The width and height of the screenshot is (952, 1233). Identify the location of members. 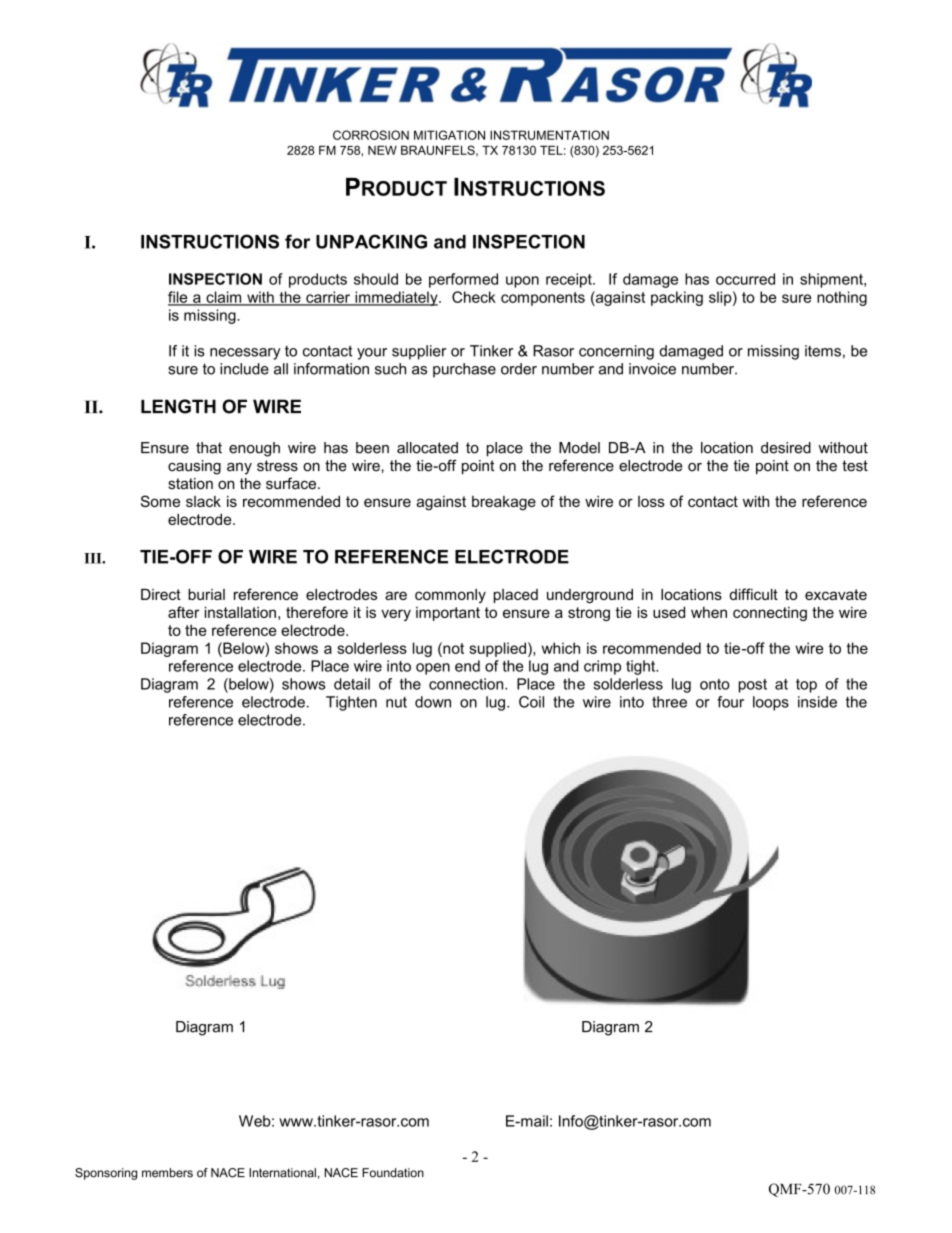
(167, 1173).
